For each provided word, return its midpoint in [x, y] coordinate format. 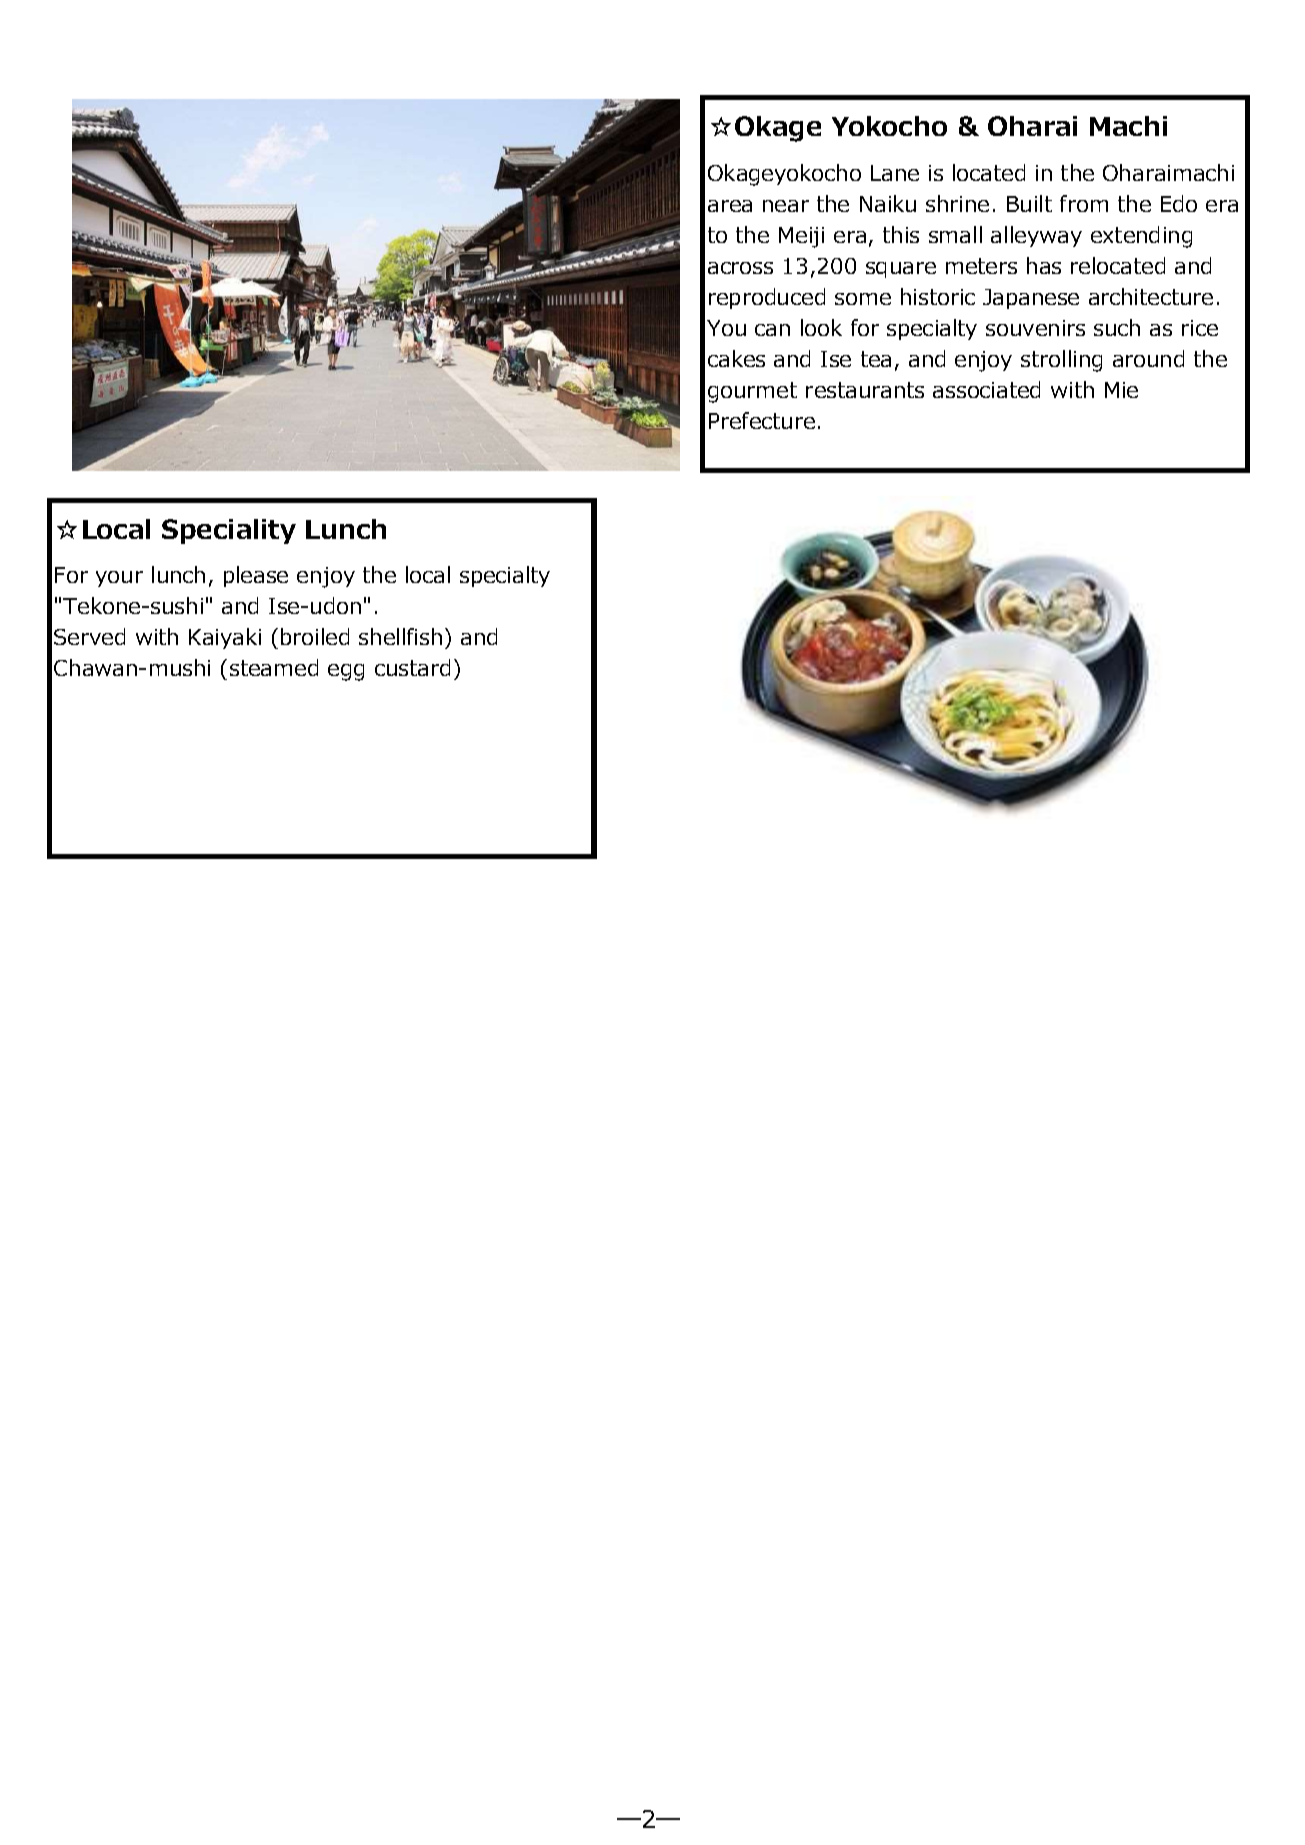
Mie [1121, 390]
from [1084, 203]
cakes [736, 358]
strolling [1061, 361]
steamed [274, 667]
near [786, 206]
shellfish [400, 636]
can [772, 330]
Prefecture [762, 420]
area [730, 206]
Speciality [229, 531]
